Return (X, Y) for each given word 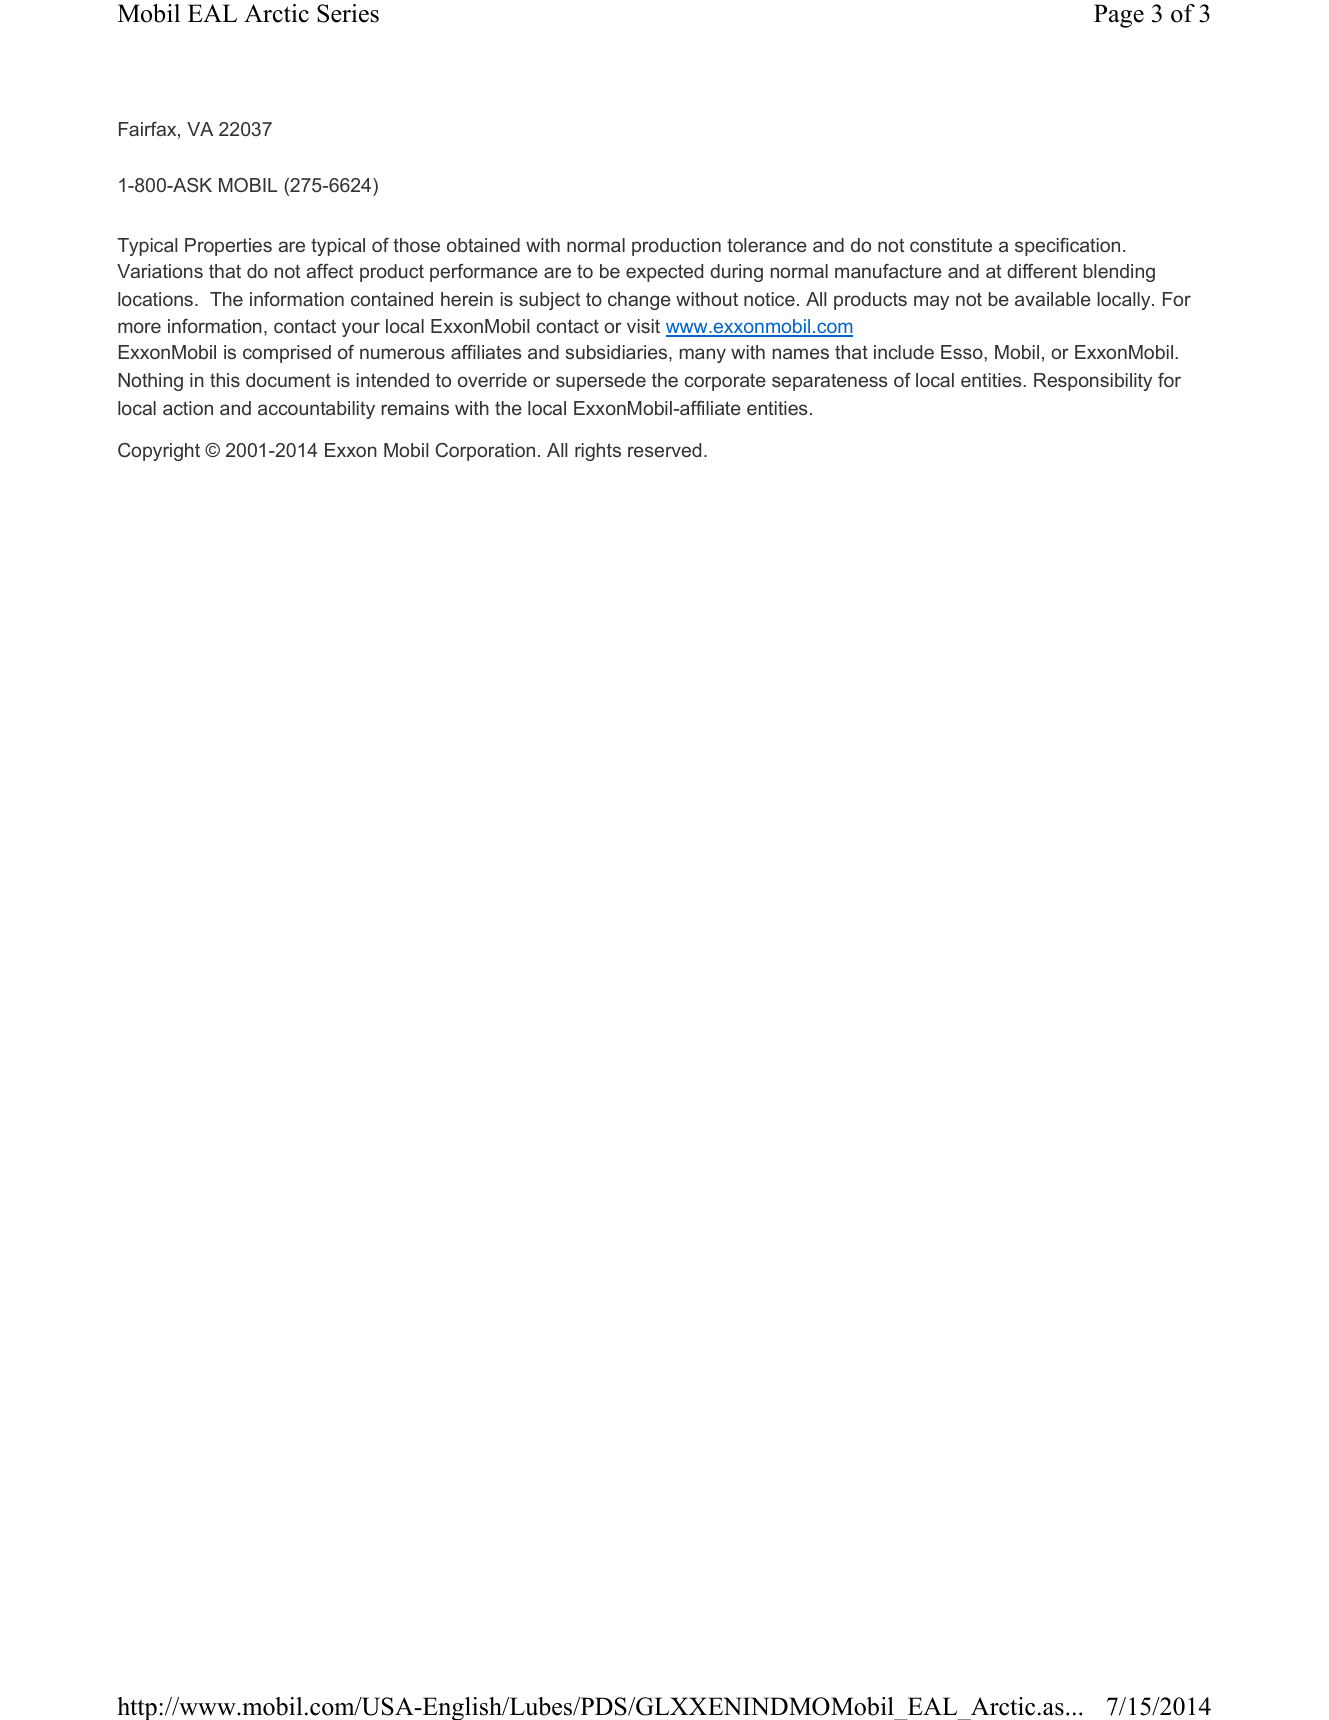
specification (1067, 247)
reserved (664, 450)
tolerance (767, 245)
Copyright (159, 452)
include (904, 352)
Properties (228, 247)
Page (1119, 16)
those (416, 245)
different (1042, 271)
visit (643, 326)
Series (348, 13)
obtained (483, 245)
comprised (287, 354)
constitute (951, 245)
